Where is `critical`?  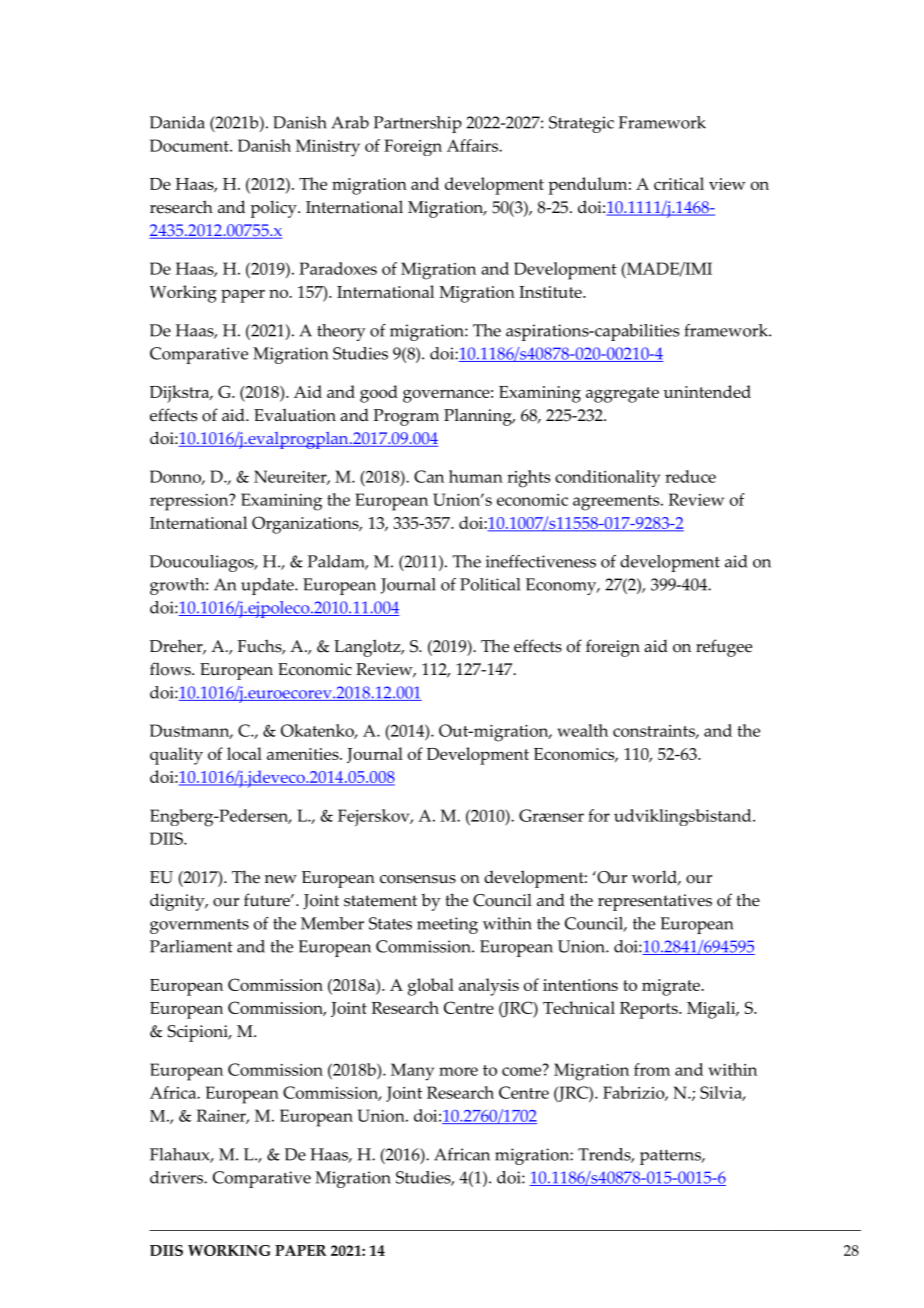
critical is located at coordinates (679, 183).
